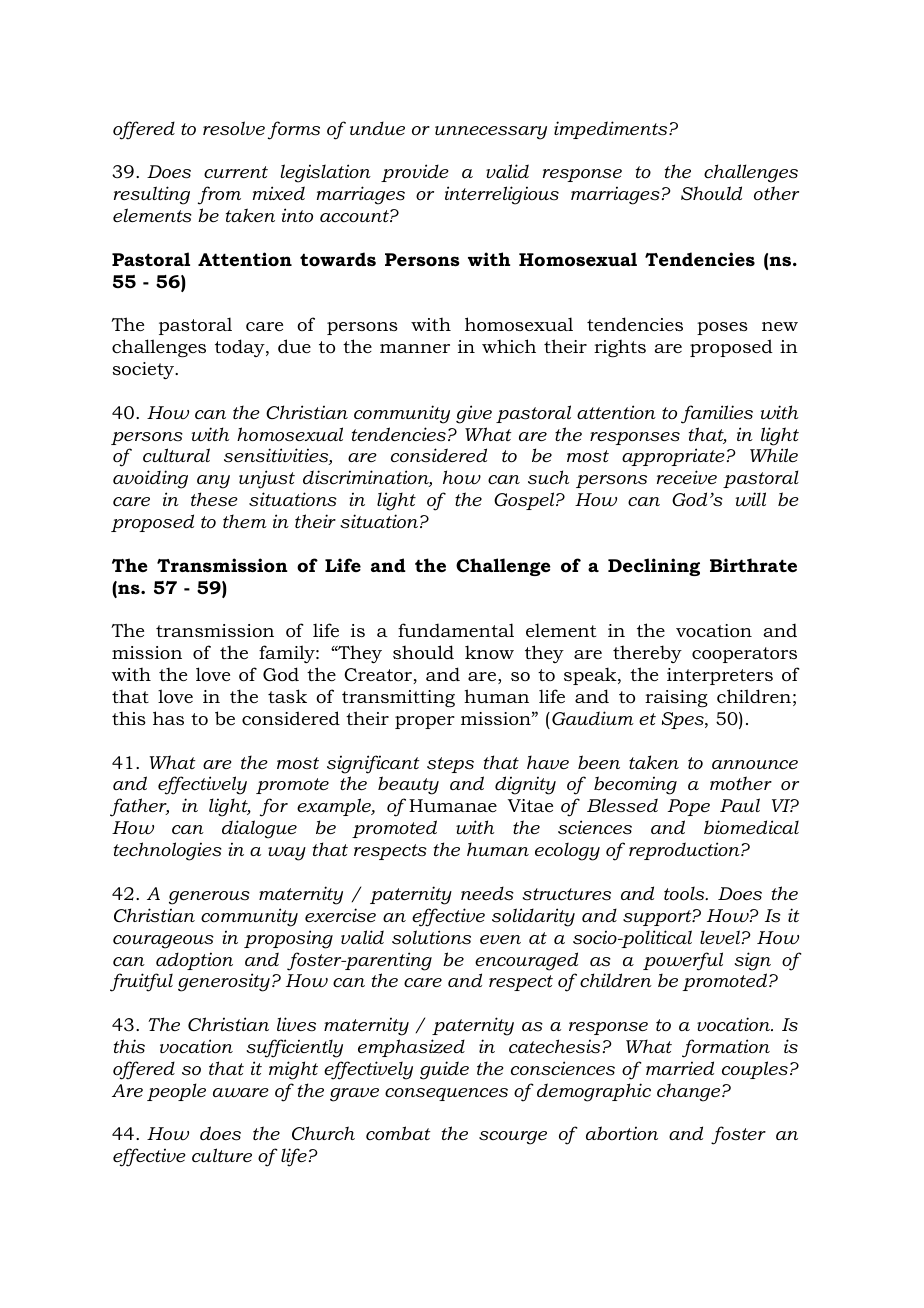  I want to click on unnecessary, so click(491, 133).
